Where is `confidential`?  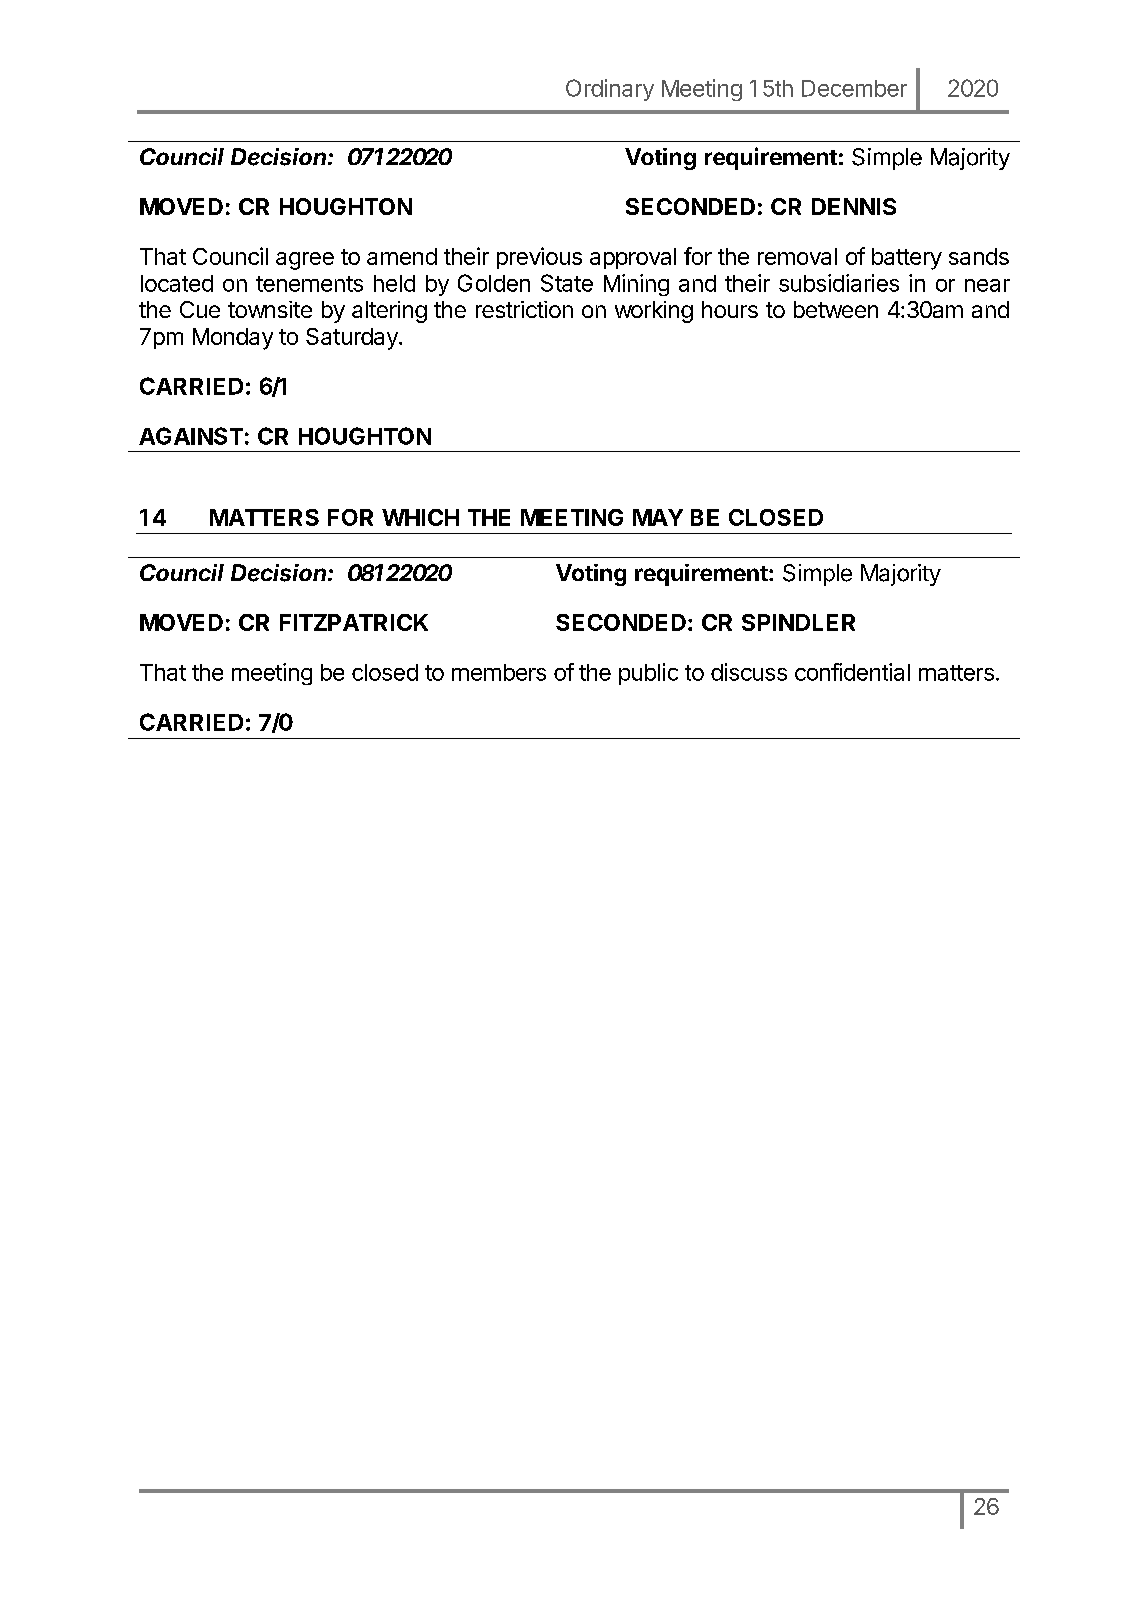 confidential is located at coordinates (852, 672).
